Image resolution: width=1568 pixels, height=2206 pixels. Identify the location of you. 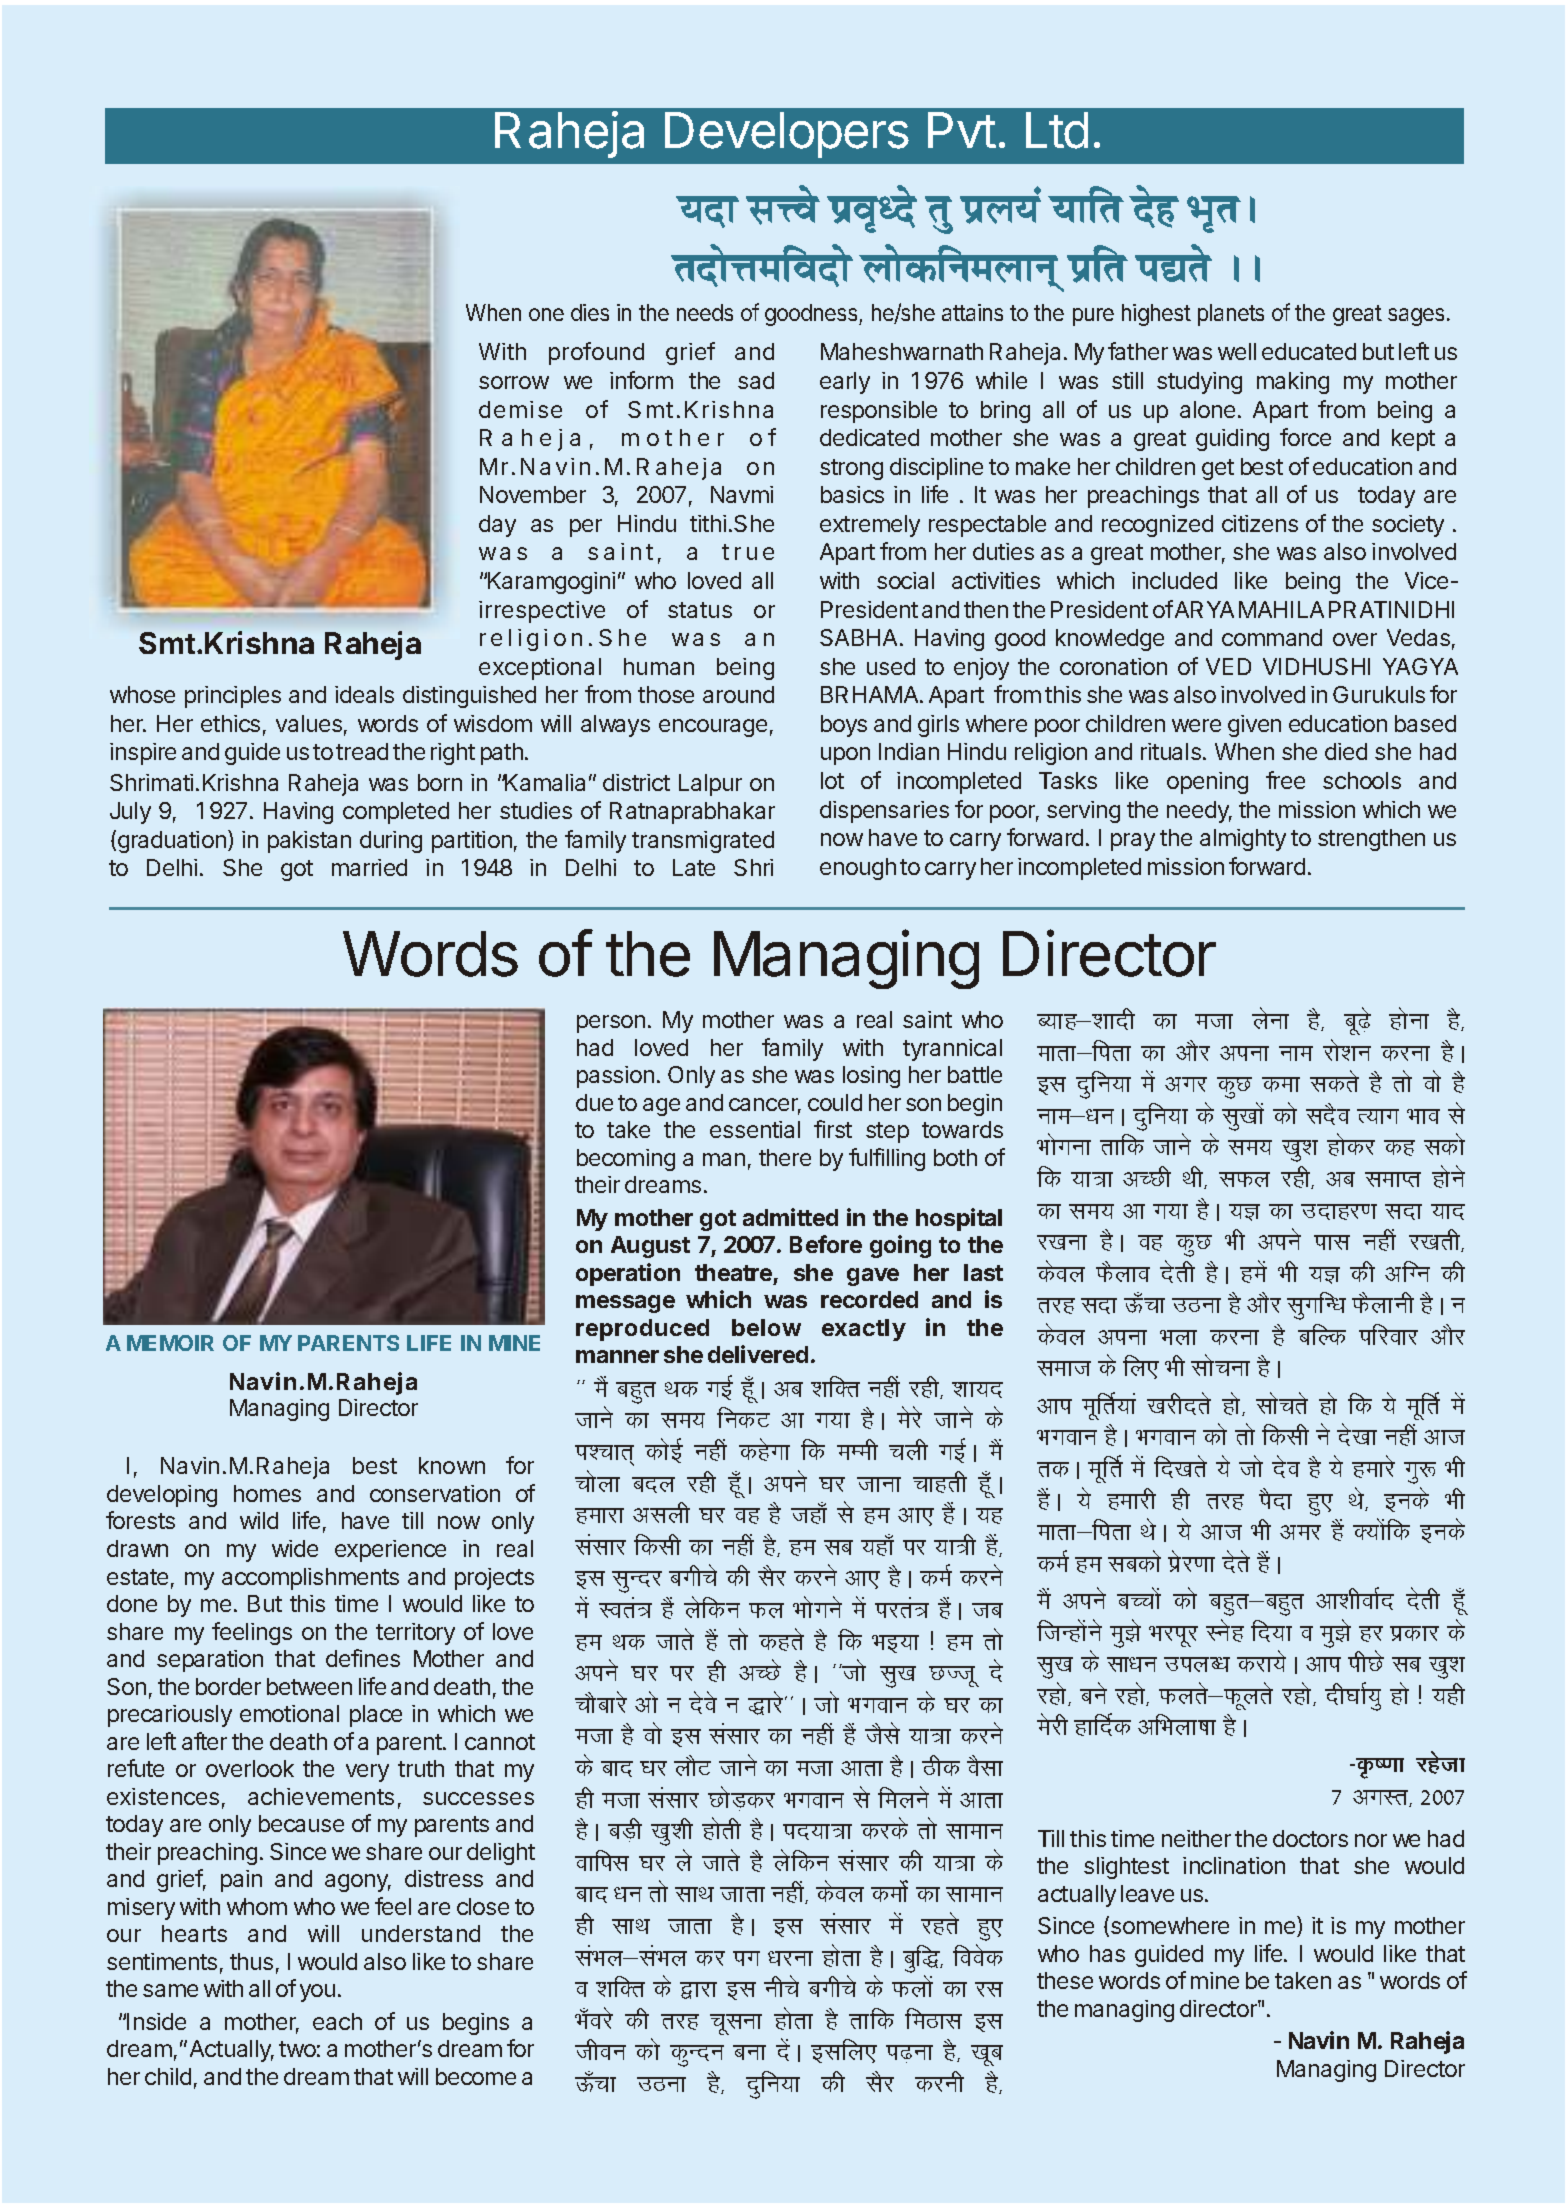
(317, 1993).
